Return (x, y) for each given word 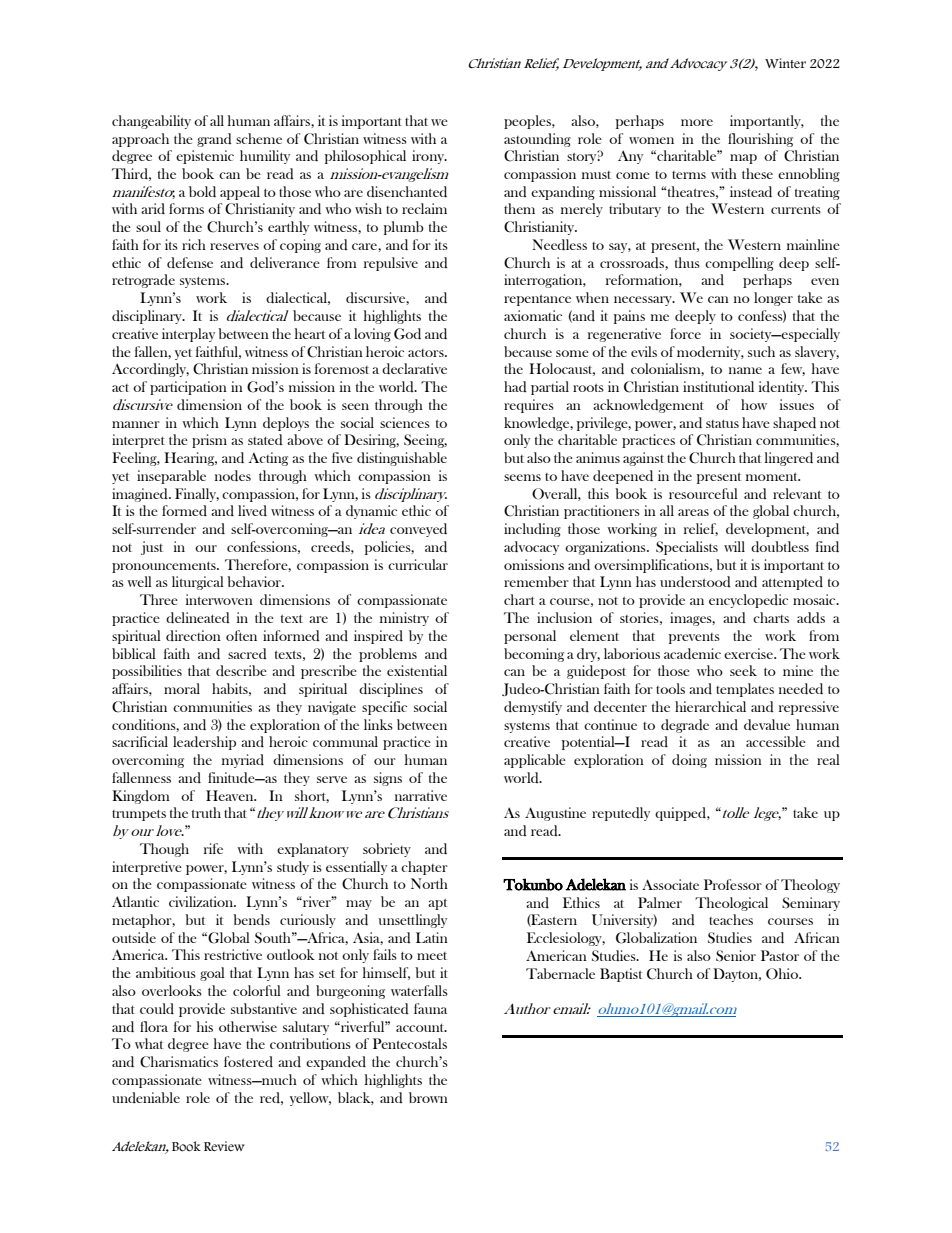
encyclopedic (748, 601)
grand (214, 140)
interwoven (219, 599)
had (515, 386)
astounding (537, 140)
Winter (785, 63)
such (761, 351)
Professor (733, 884)
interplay (188, 335)
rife (213, 848)
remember (536, 581)
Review (224, 1146)
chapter (424, 868)
